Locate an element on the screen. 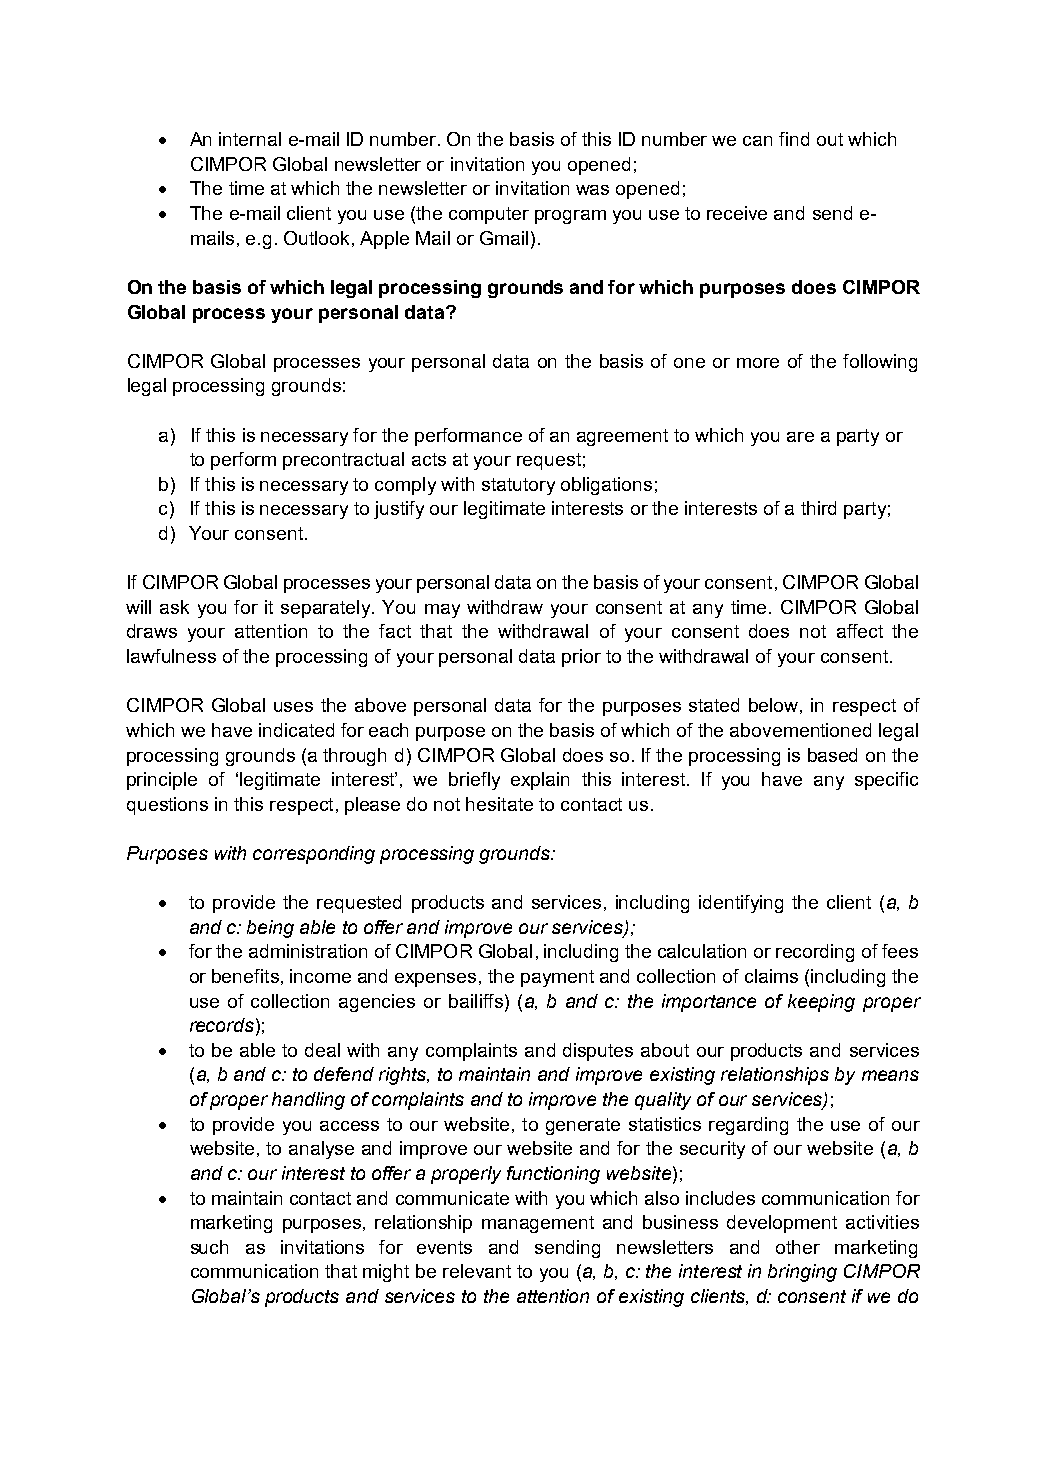 This screenshot has width=1046, height=1480. such is located at coordinates (209, 1247).
